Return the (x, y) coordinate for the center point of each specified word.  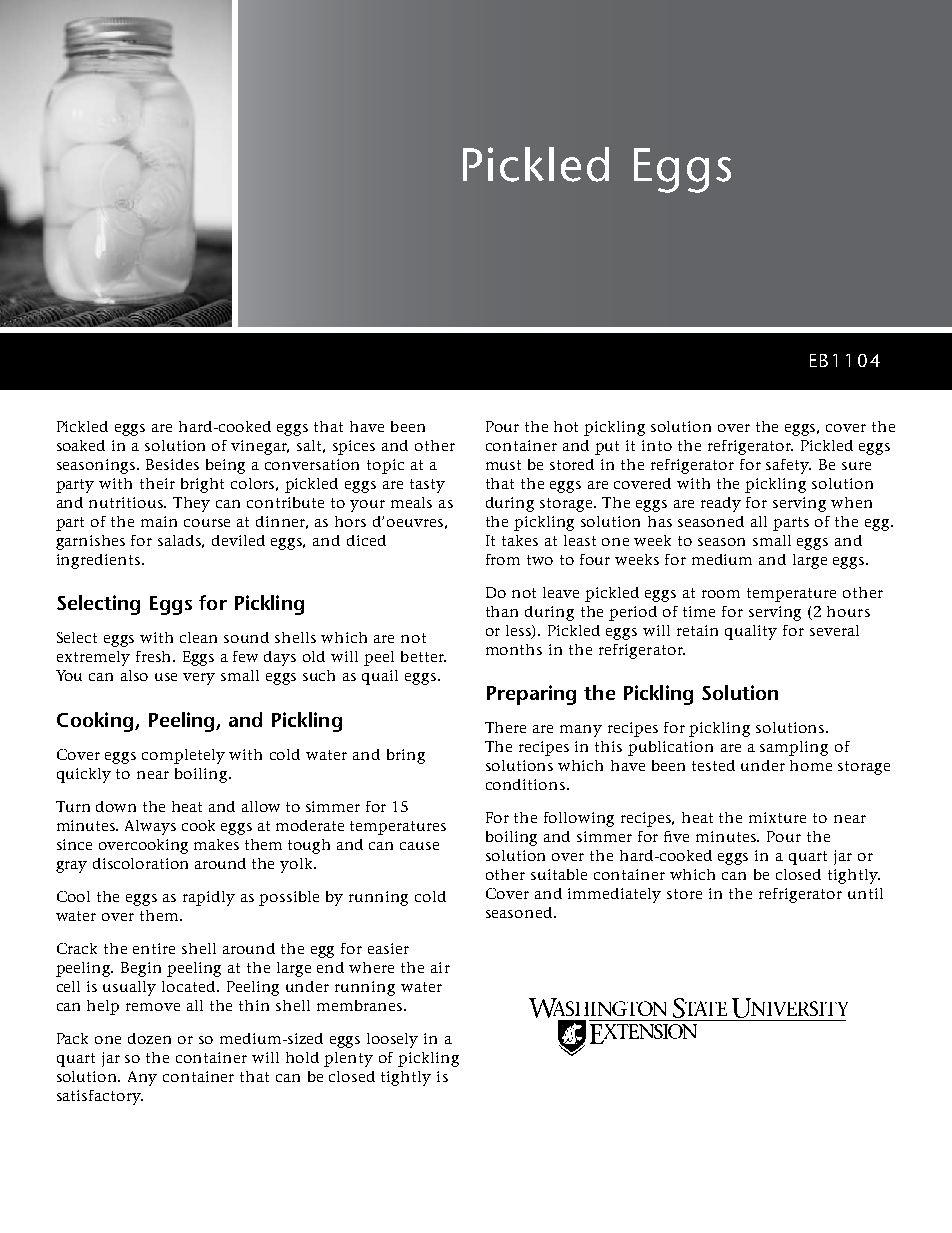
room (721, 594)
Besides (172, 464)
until (865, 893)
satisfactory (100, 1097)
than (502, 611)
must (503, 465)
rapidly (209, 898)
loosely (392, 1040)
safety (788, 466)
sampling (794, 748)
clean (198, 637)
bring (406, 756)
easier (388, 948)
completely (183, 756)
